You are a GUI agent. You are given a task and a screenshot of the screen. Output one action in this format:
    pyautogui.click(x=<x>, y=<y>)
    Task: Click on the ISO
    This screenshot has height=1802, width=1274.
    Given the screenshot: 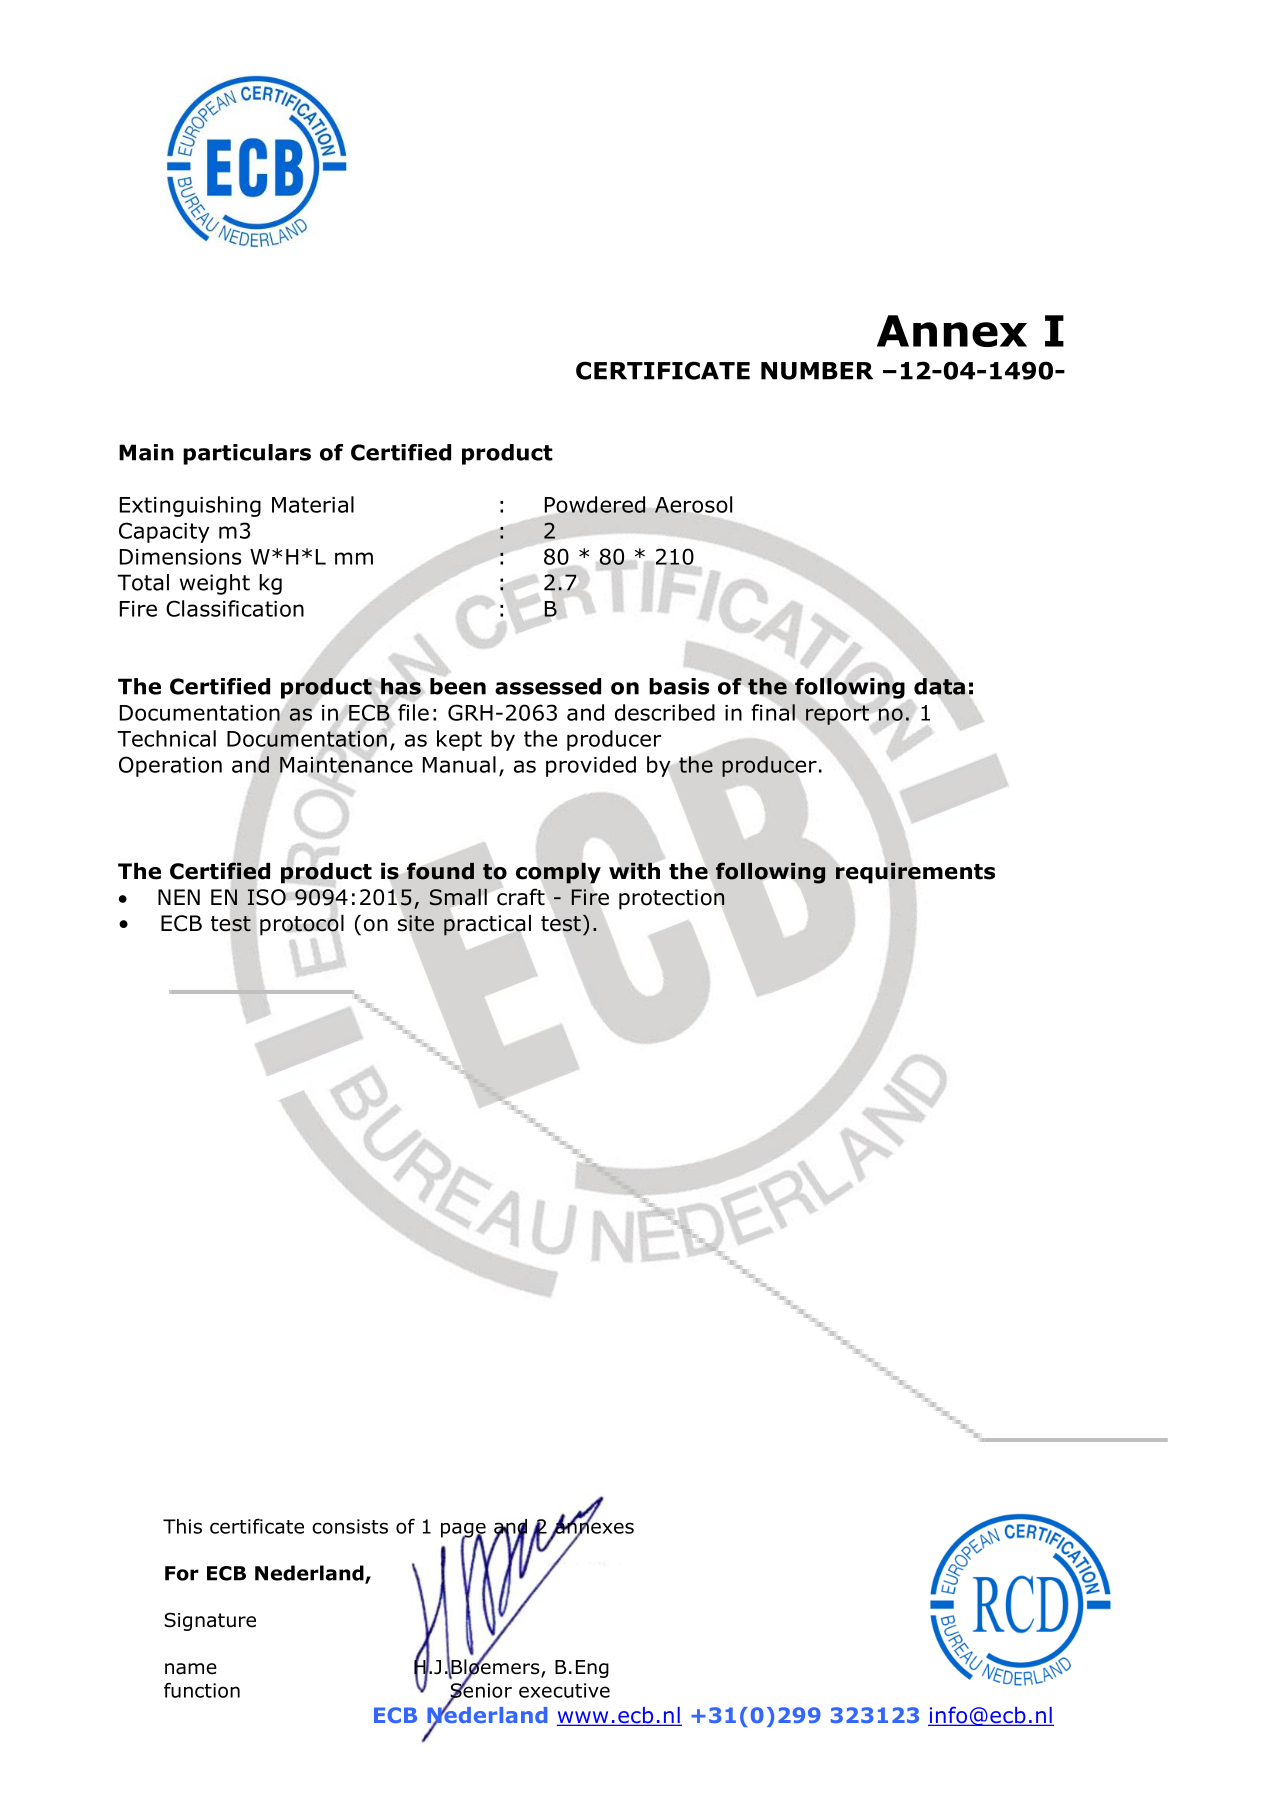 What is the action you would take?
    pyautogui.click(x=266, y=897)
